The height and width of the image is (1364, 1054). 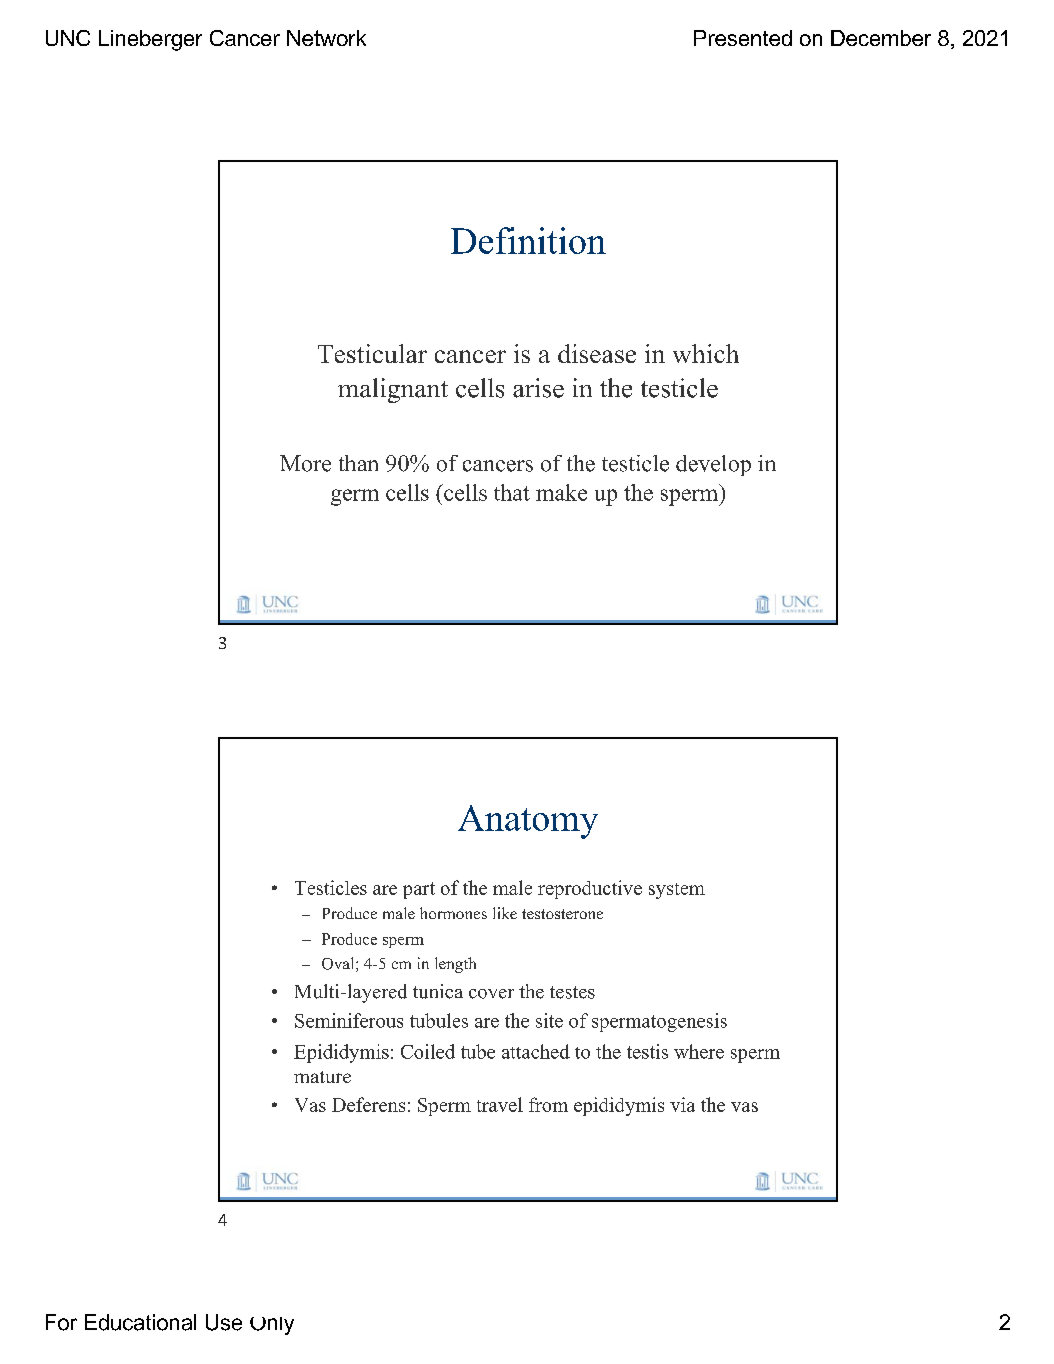 I want to click on hormones, so click(x=453, y=913).
